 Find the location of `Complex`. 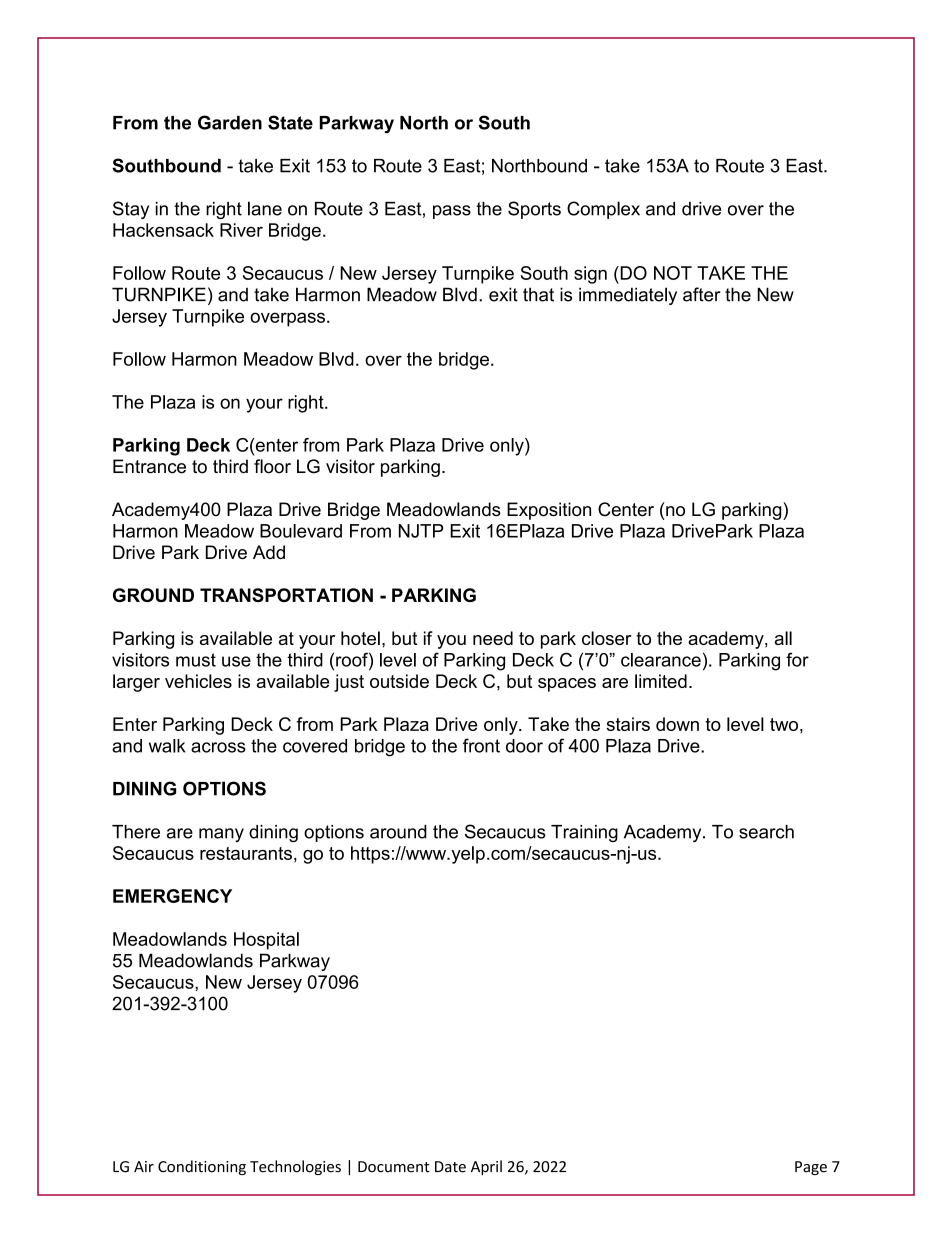

Complex is located at coordinates (603, 210).
